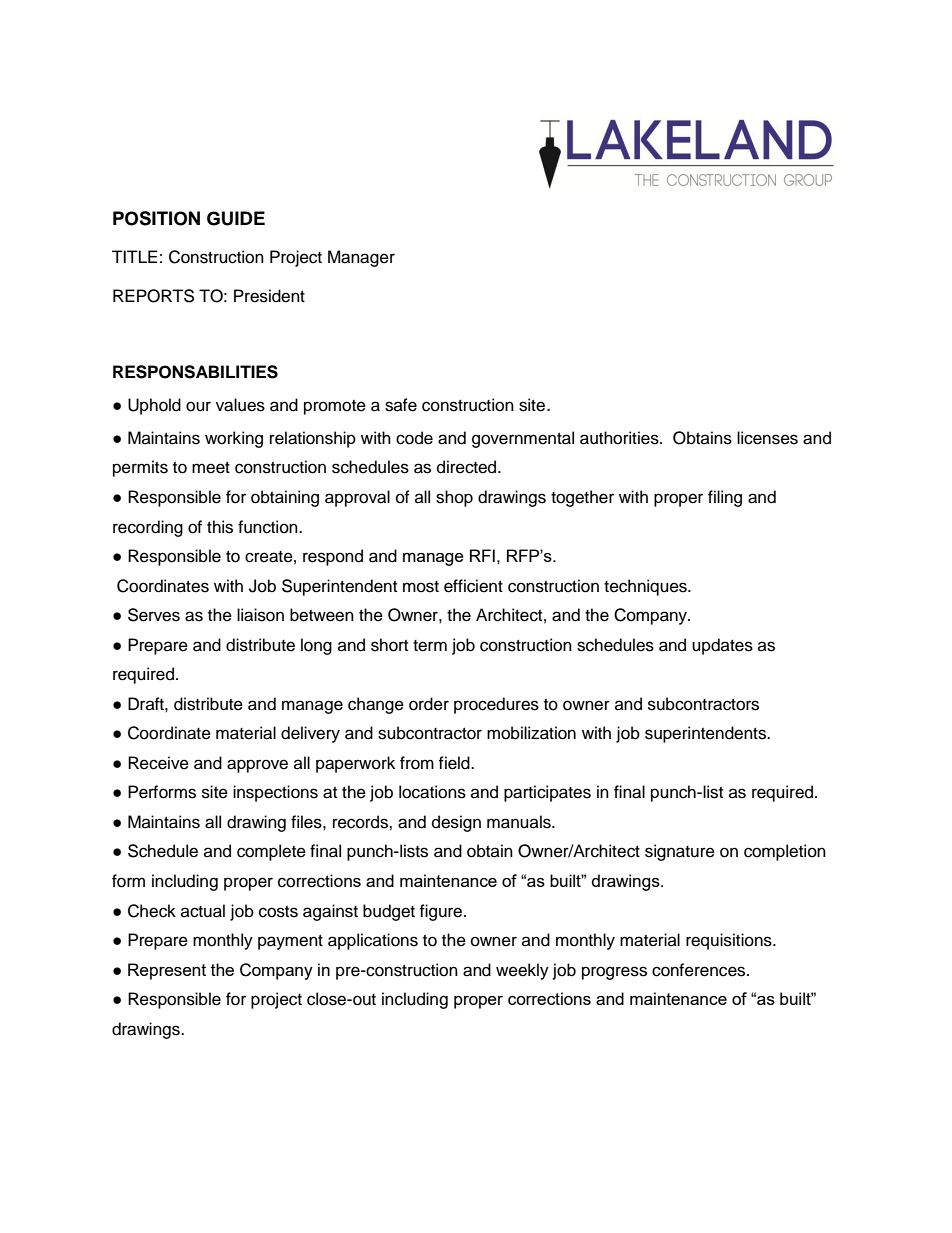 This image has width=952, height=1233. I want to click on President, so click(269, 296).
